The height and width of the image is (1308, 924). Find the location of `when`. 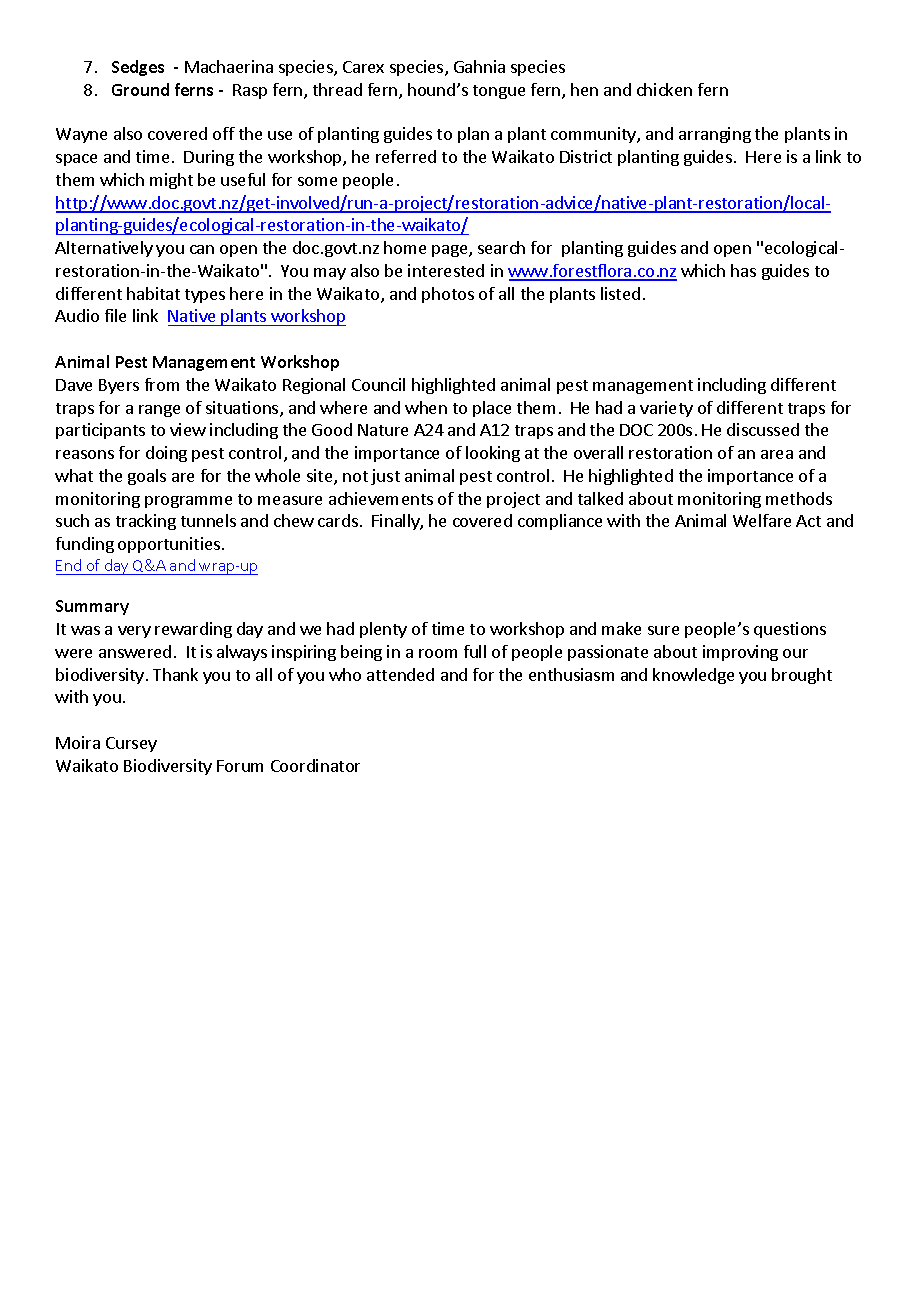

when is located at coordinates (426, 407).
